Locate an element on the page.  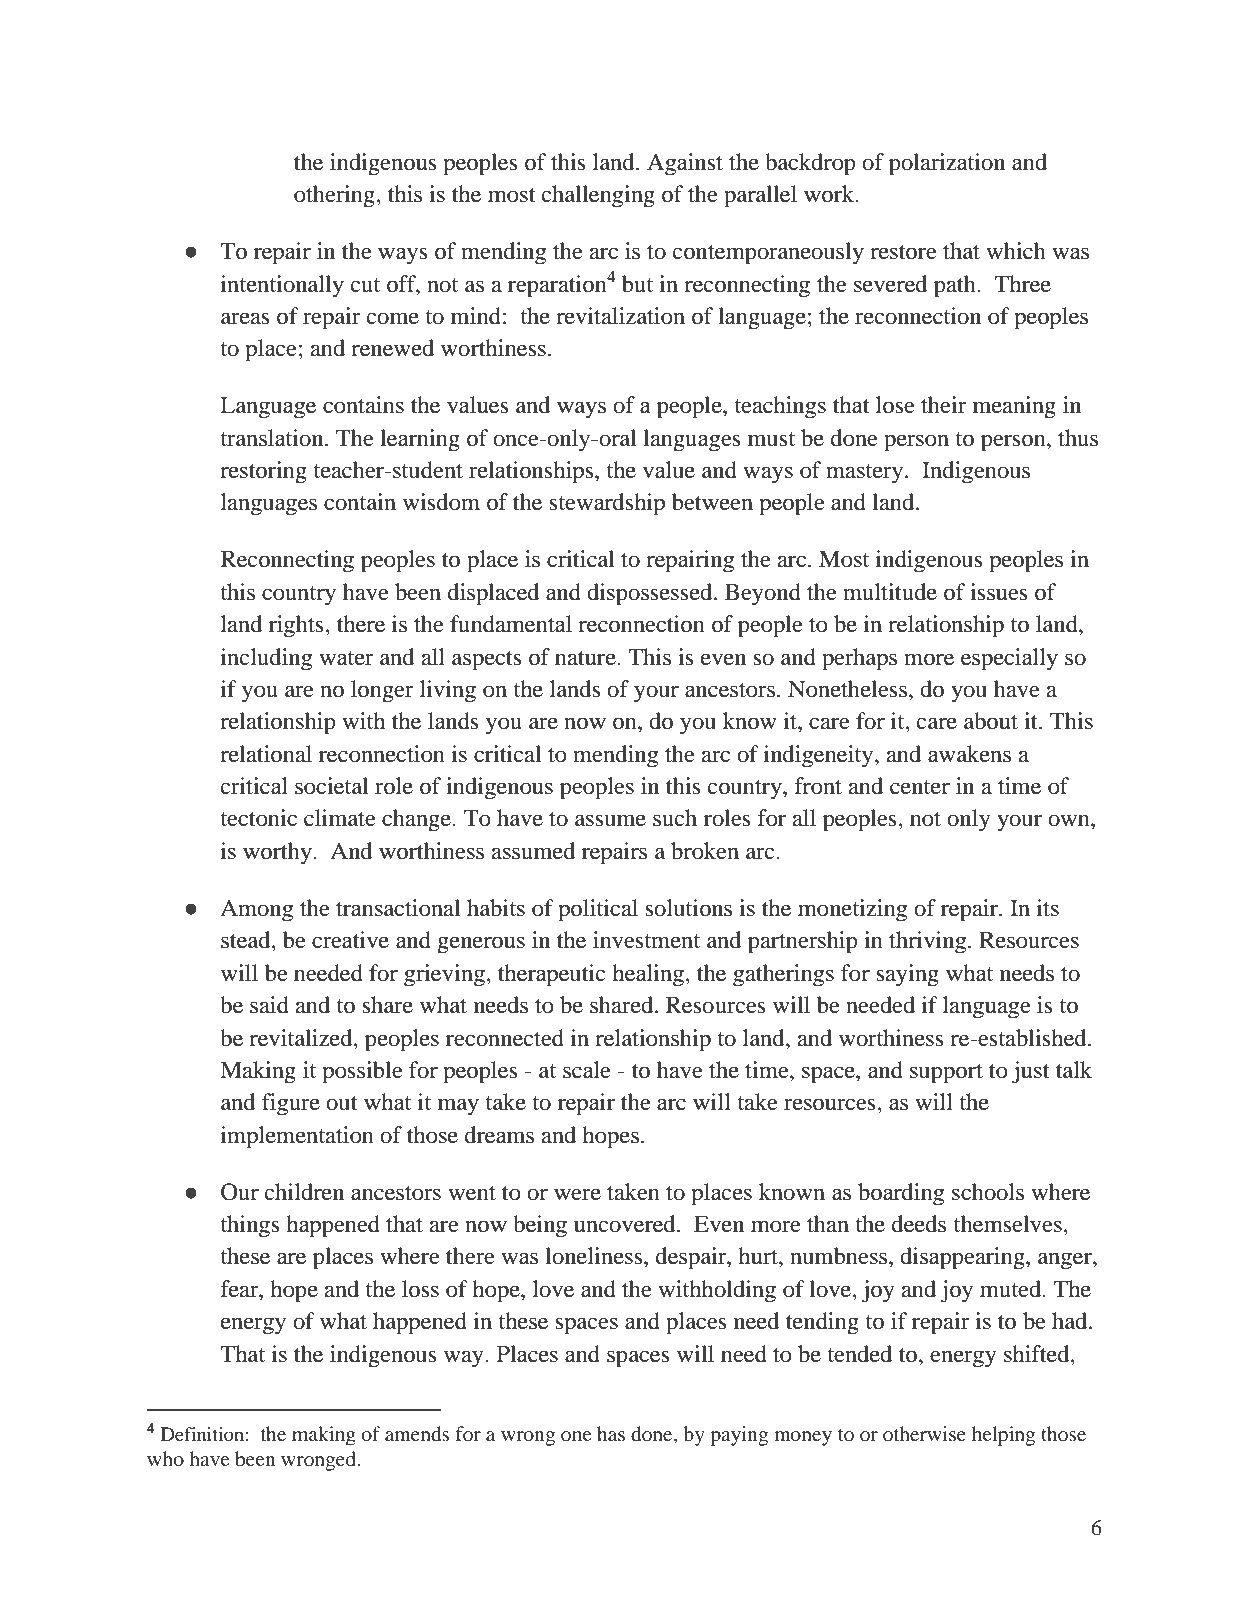
support is located at coordinates (946, 1074).
